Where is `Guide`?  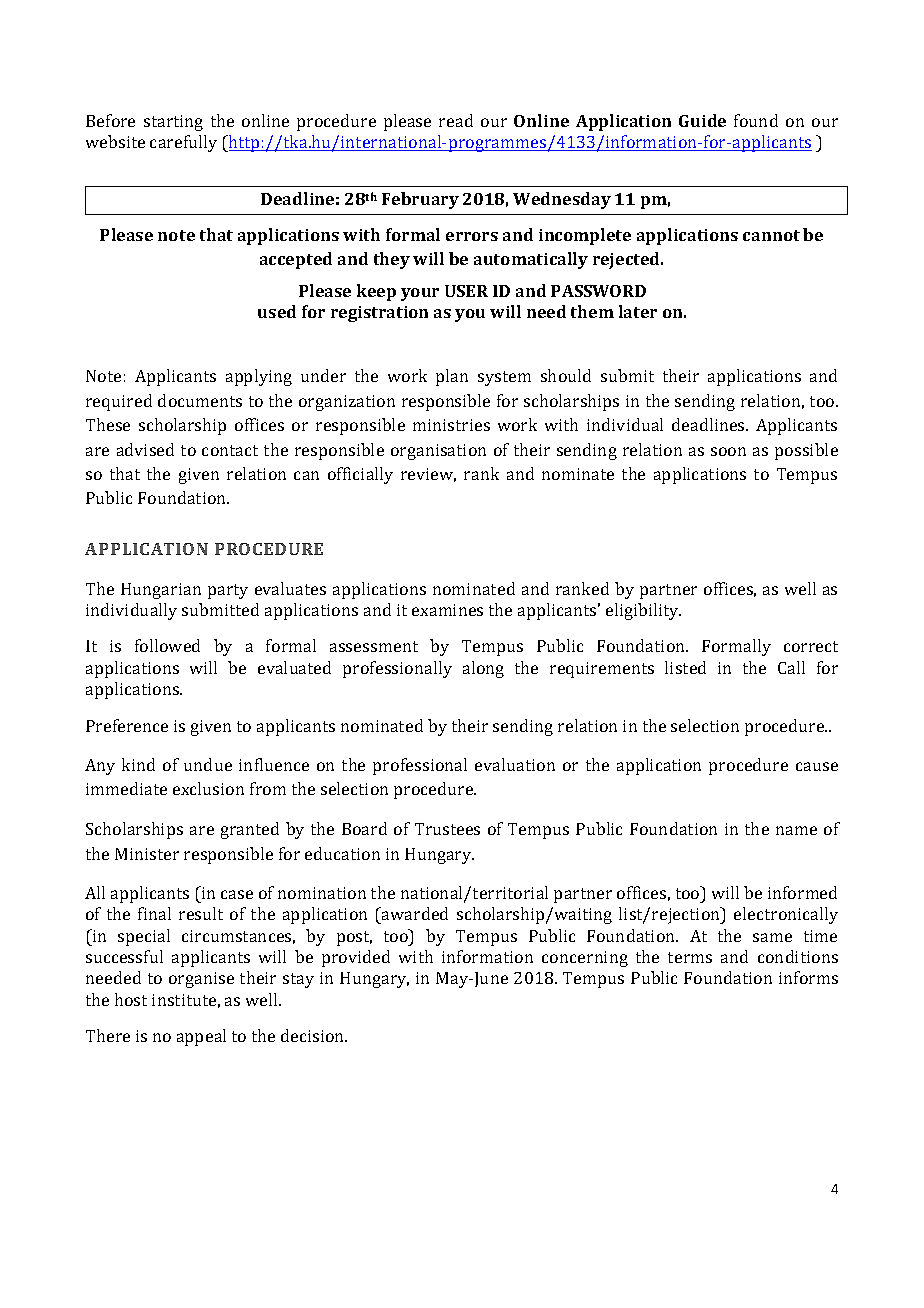
Guide is located at coordinates (702, 120).
